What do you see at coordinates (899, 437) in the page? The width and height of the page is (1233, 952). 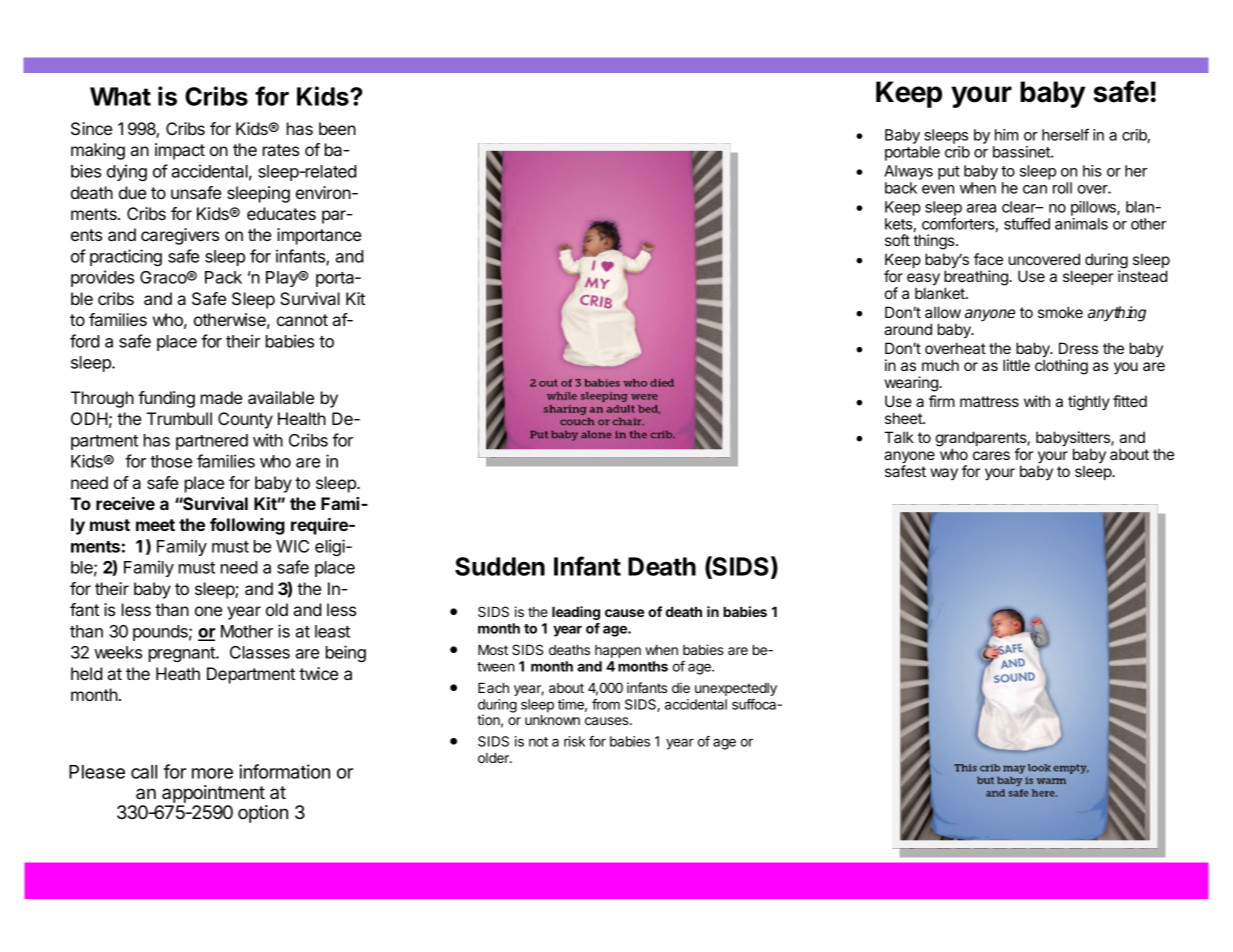 I see `Talk` at bounding box center [899, 437].
